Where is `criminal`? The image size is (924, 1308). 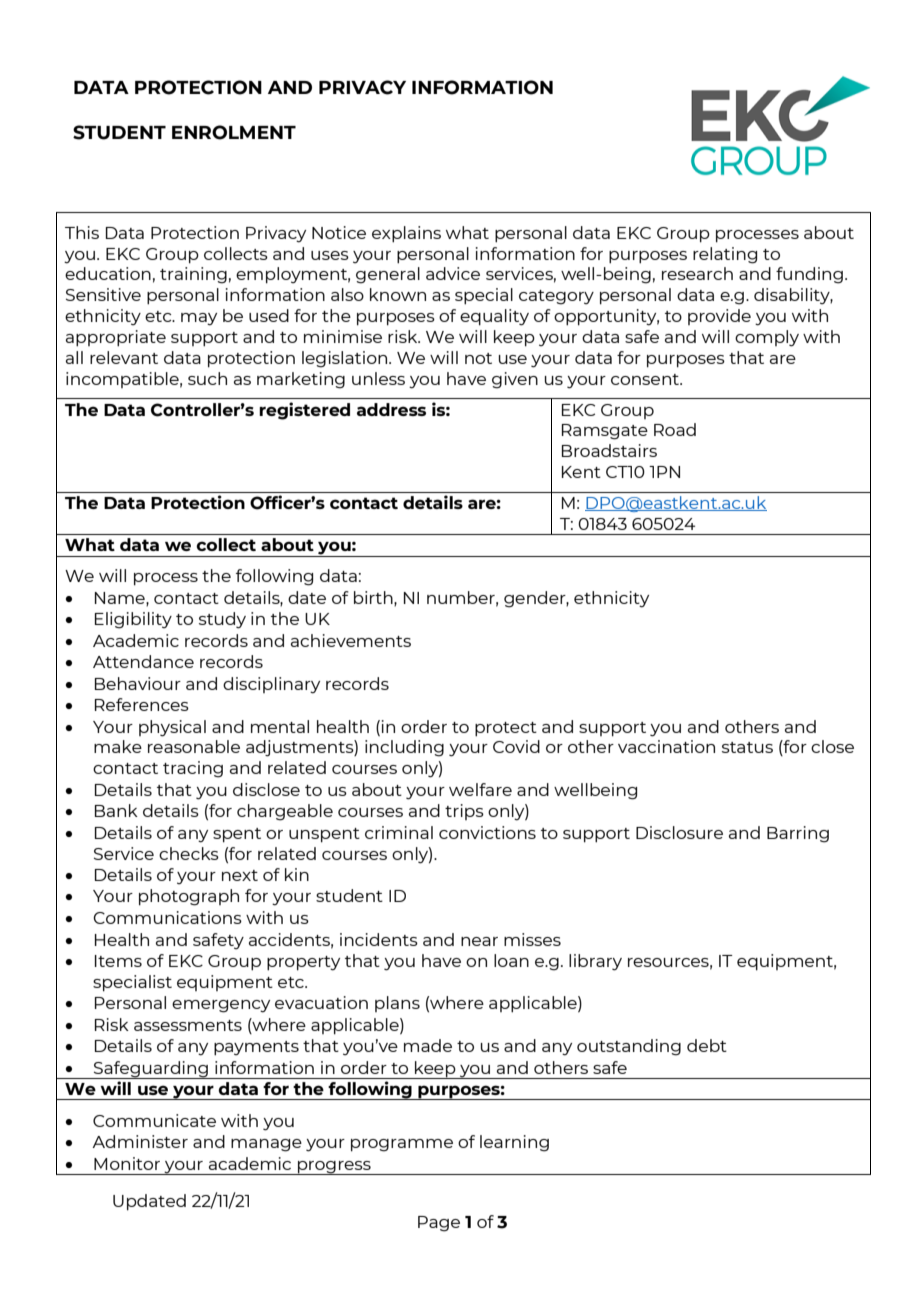 criminal is located at coordinates (399, 832).
